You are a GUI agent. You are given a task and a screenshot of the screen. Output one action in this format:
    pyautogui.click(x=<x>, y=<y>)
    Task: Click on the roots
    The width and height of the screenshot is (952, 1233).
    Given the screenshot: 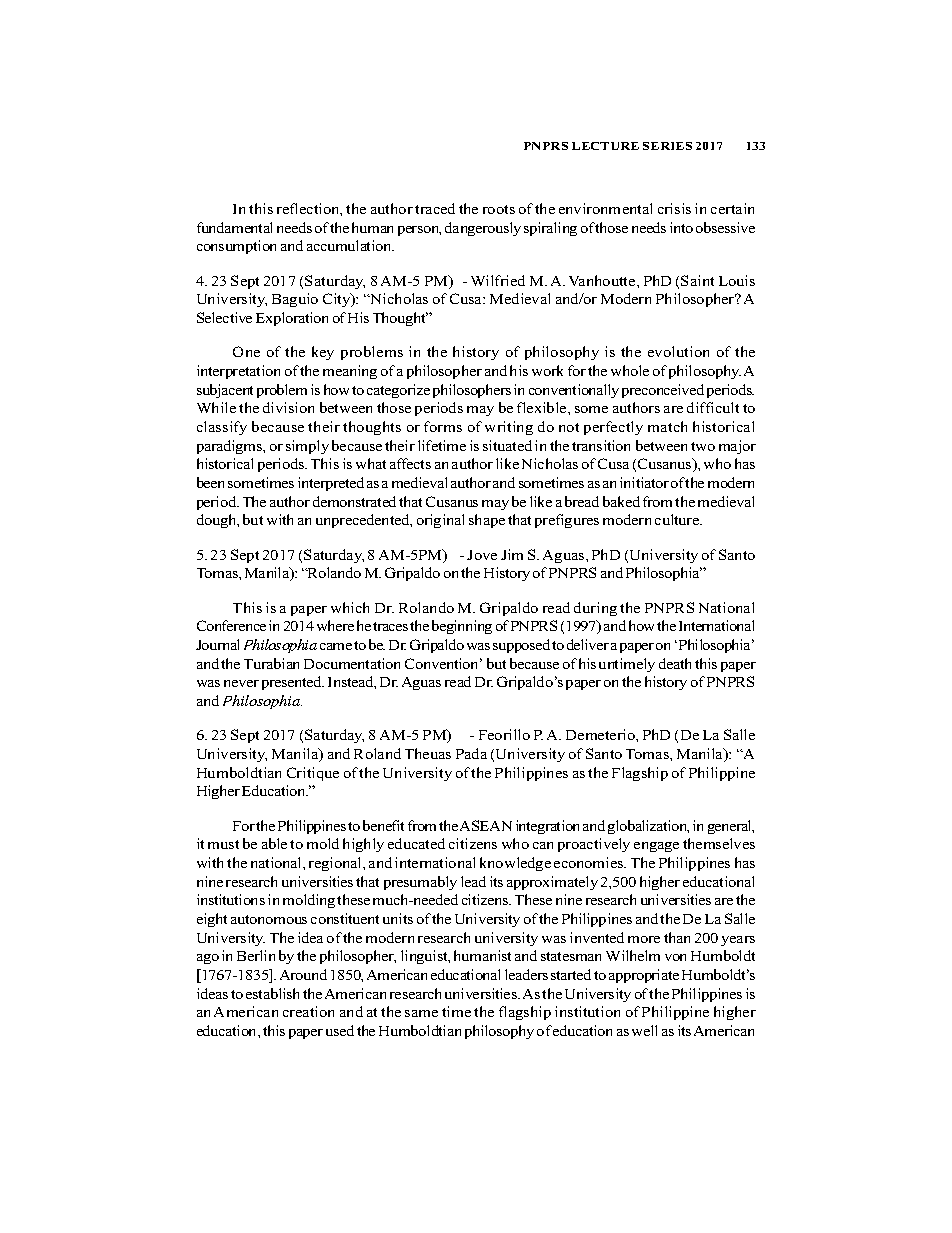 What is the action you would take?
    pyautogui.click(x=499, y=209)
